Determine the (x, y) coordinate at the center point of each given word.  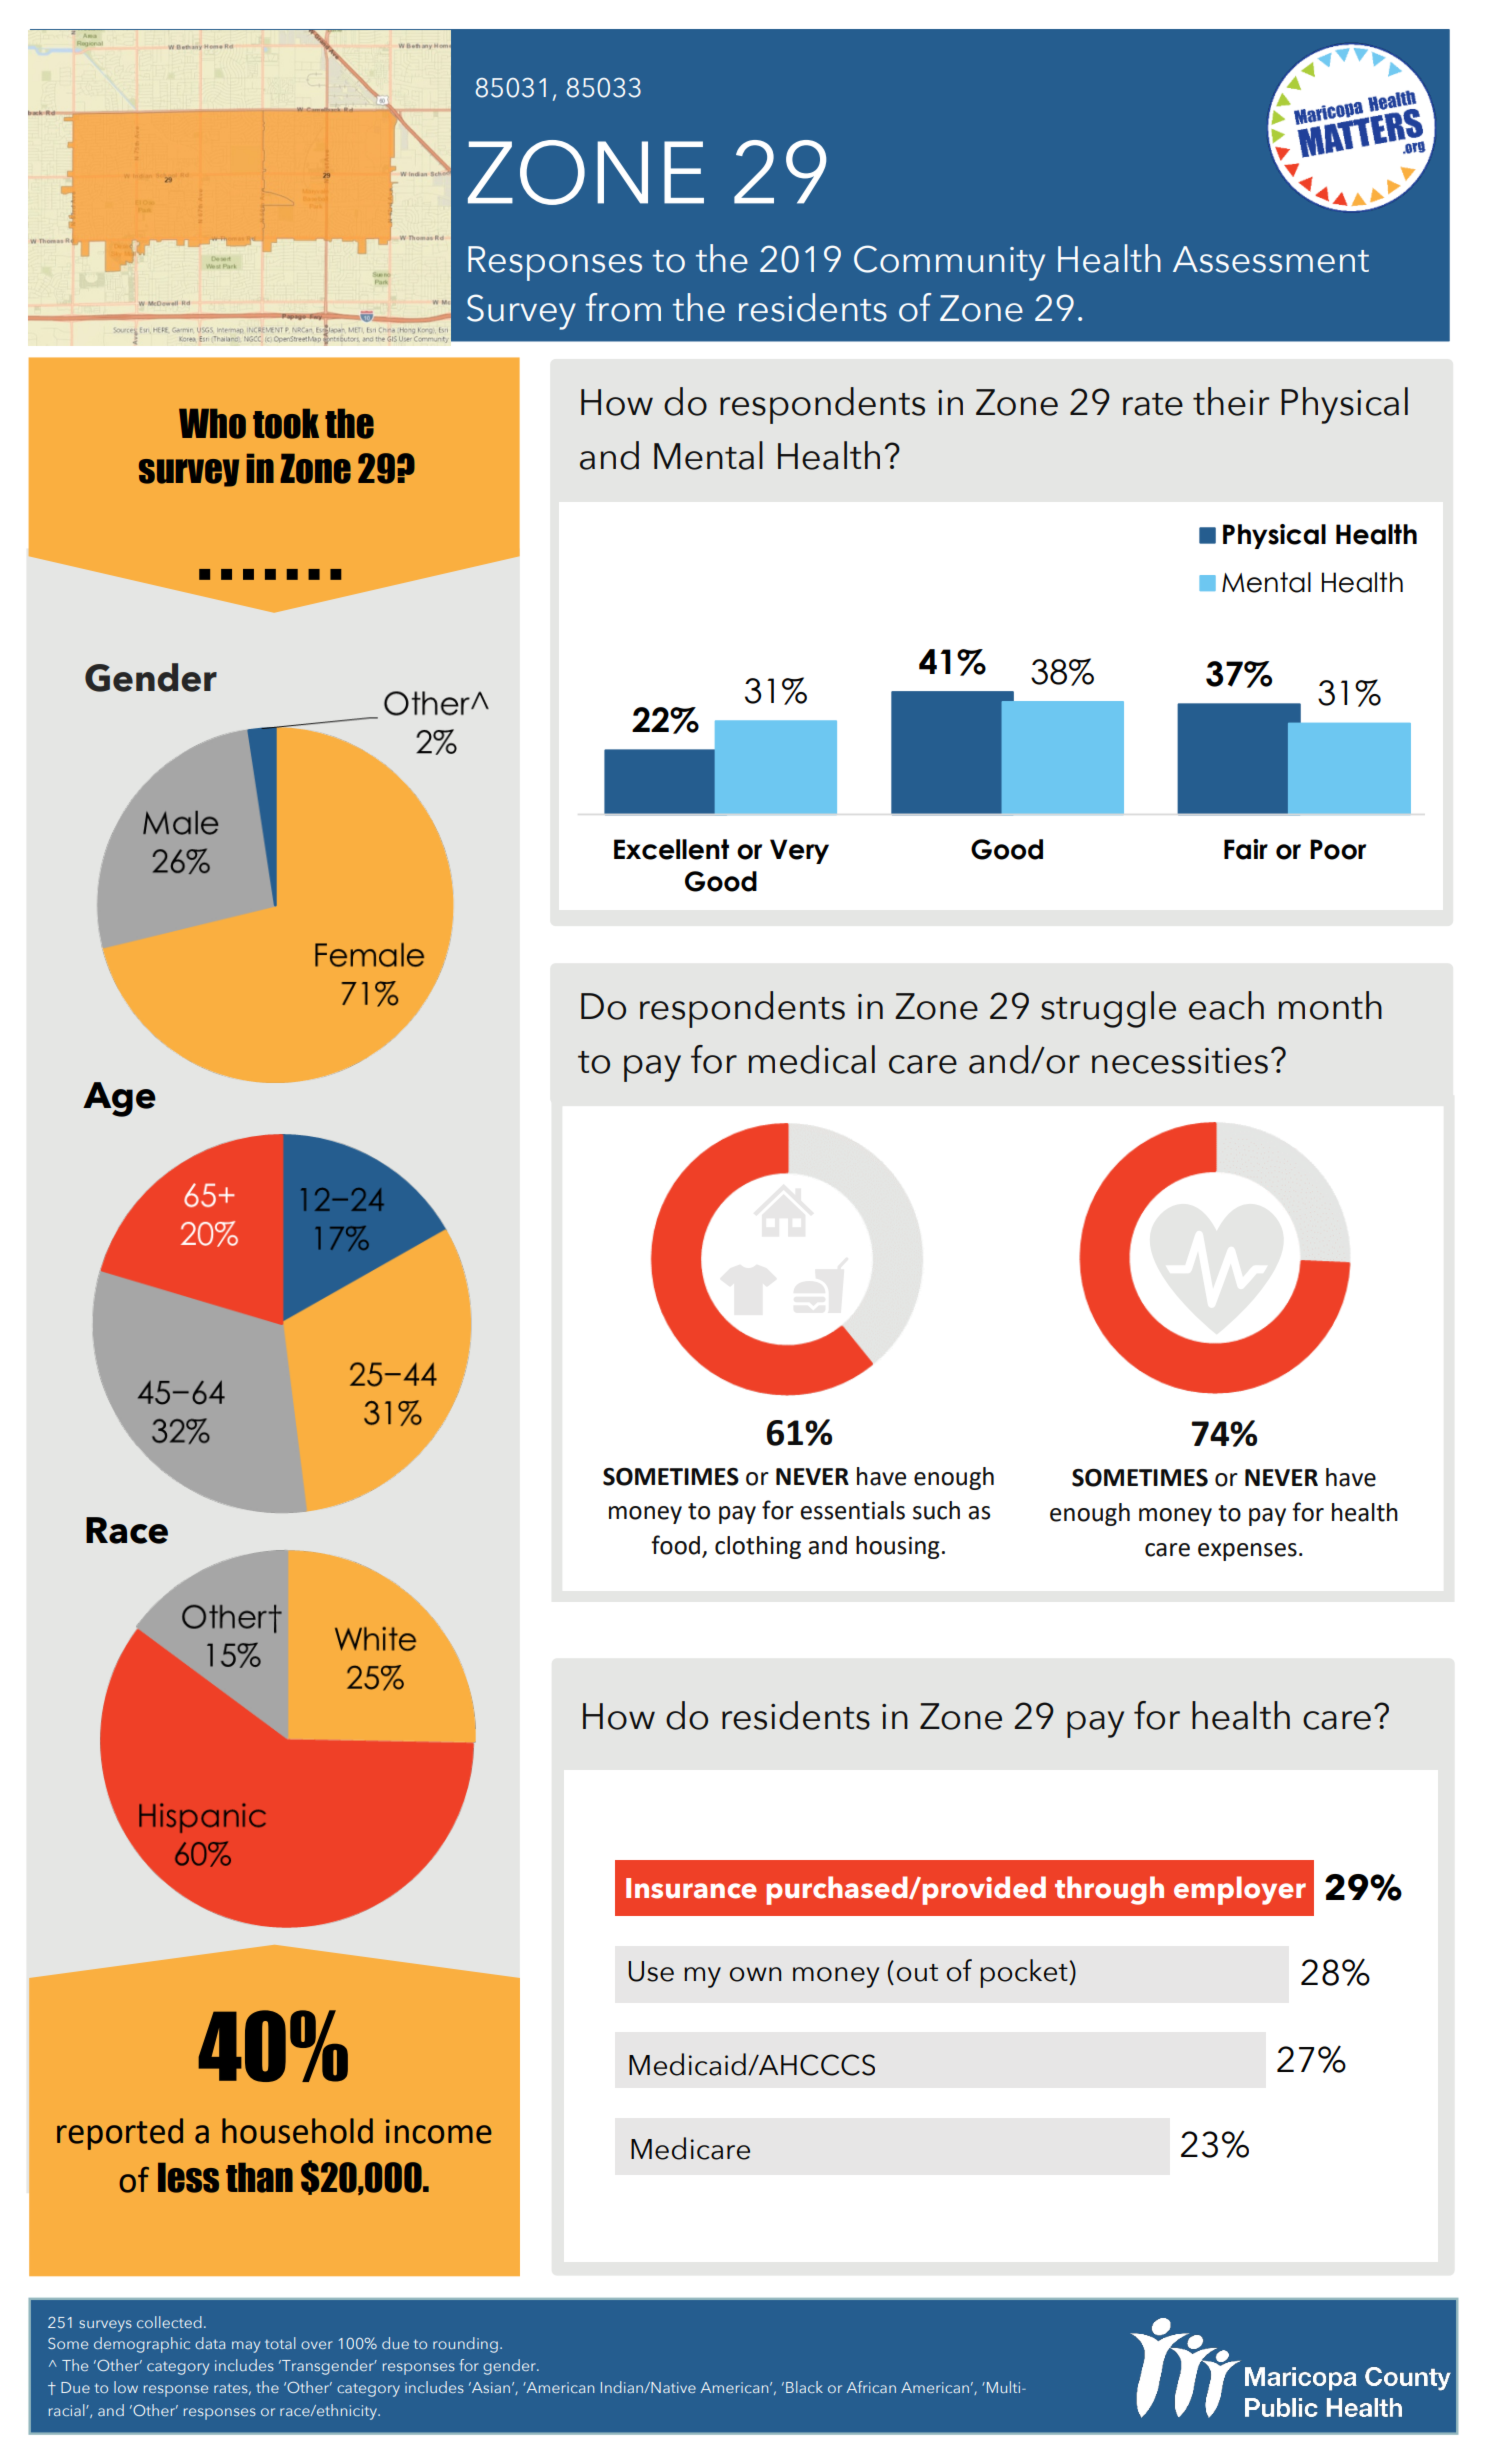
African (871, 2387)
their (1231, 401)
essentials (852, 1510)
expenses (1247, 1552)
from (623, 307)
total (280, 2343)
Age (119, 1099)
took (286, 423)
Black (804, 2387)
